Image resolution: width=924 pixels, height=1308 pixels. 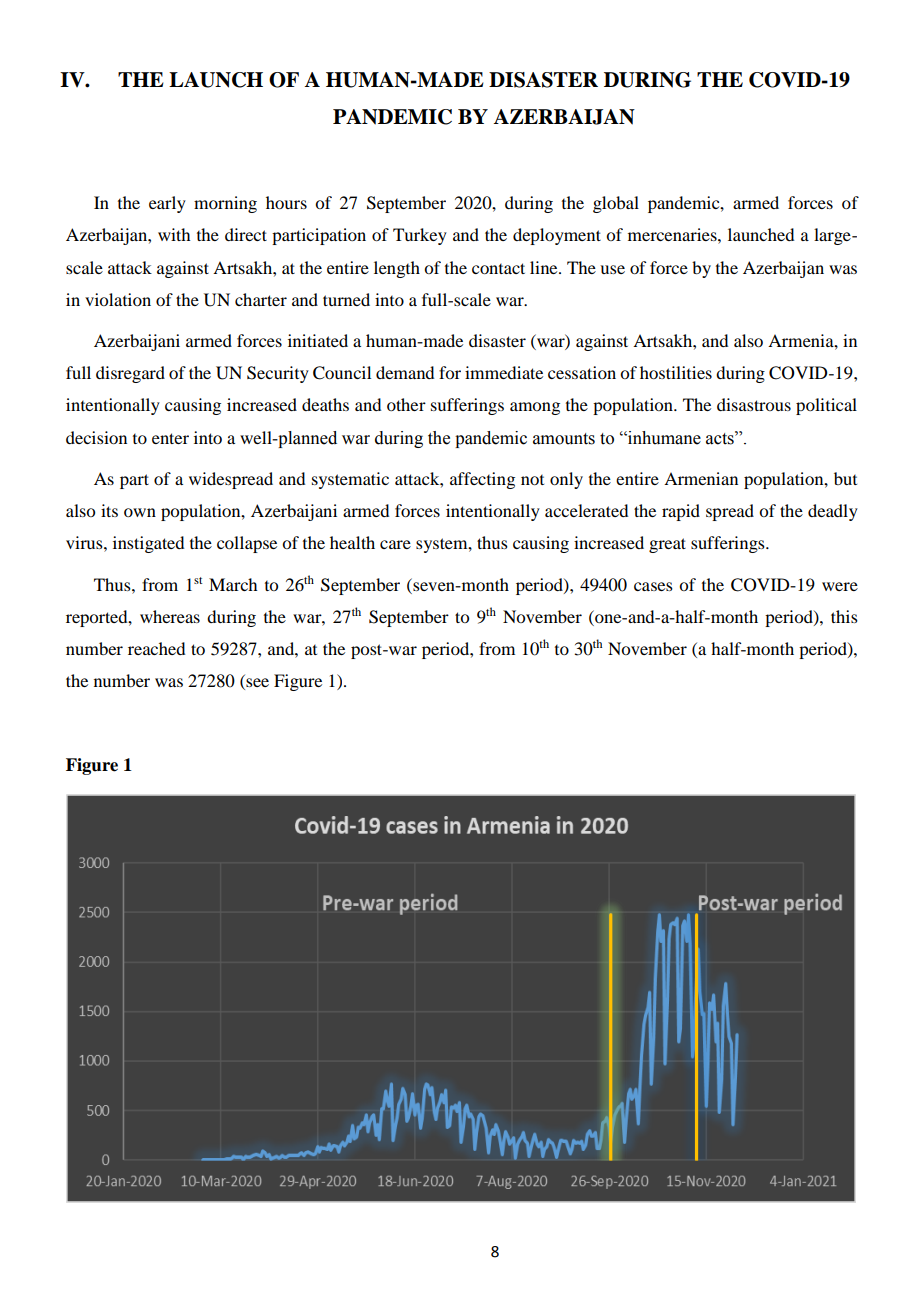 What do you see at coordinates (156, 648) in the page?
I see `reached` at bounding box center [156, 648].
